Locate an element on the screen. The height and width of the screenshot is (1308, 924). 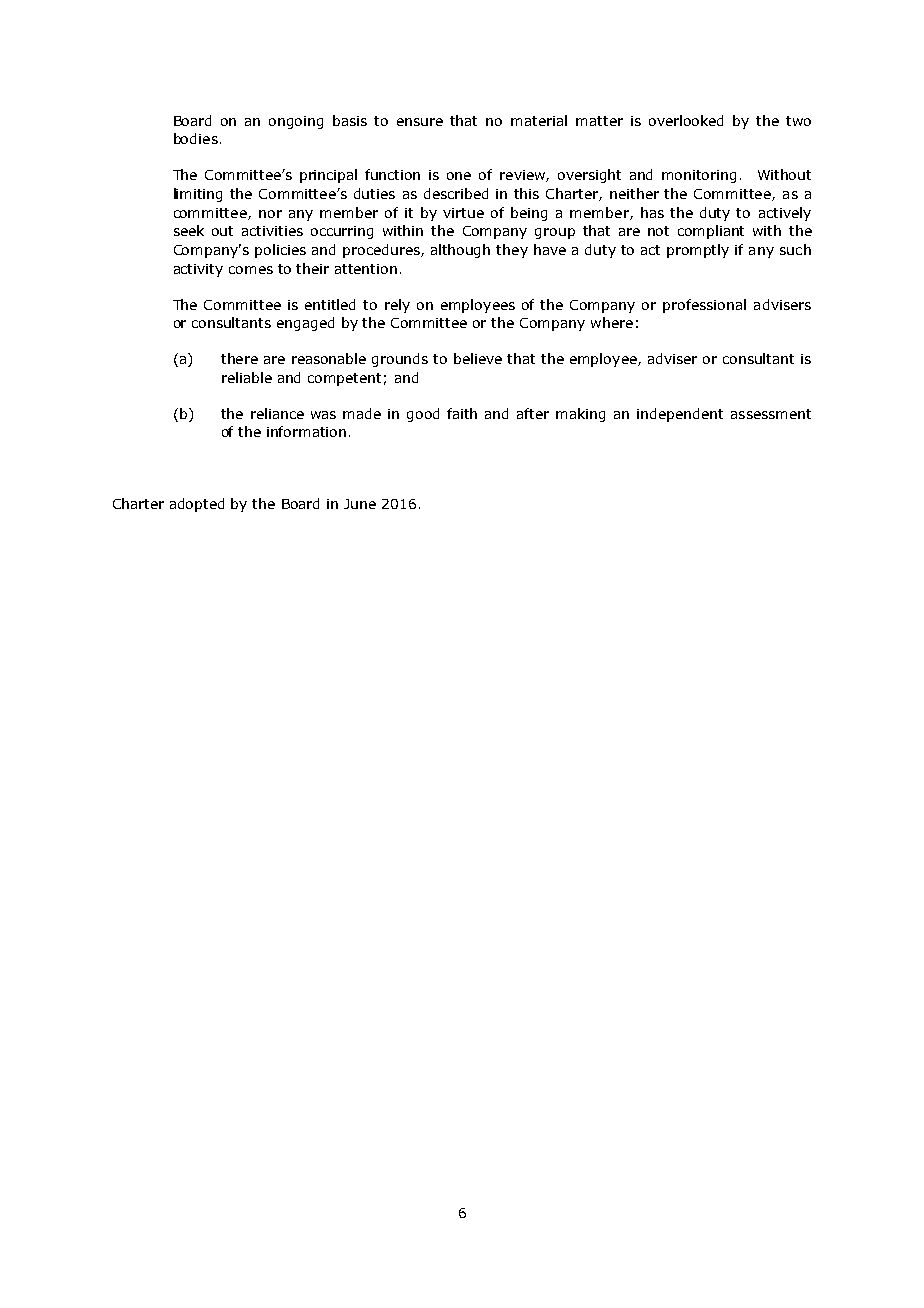
June is located at coordinates (360, 504).
